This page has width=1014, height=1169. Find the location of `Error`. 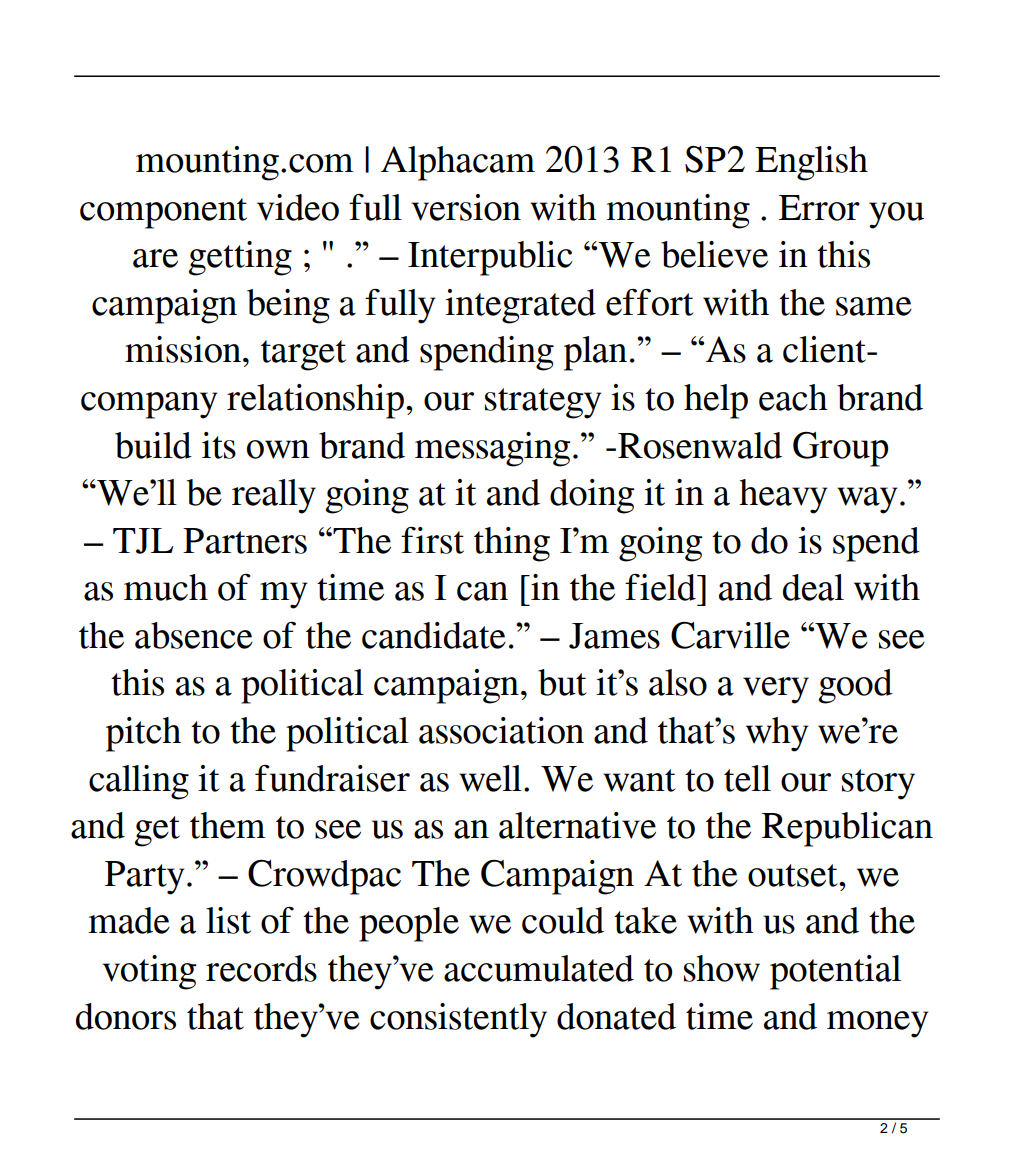

Error is located at coordinates (819, 208).
